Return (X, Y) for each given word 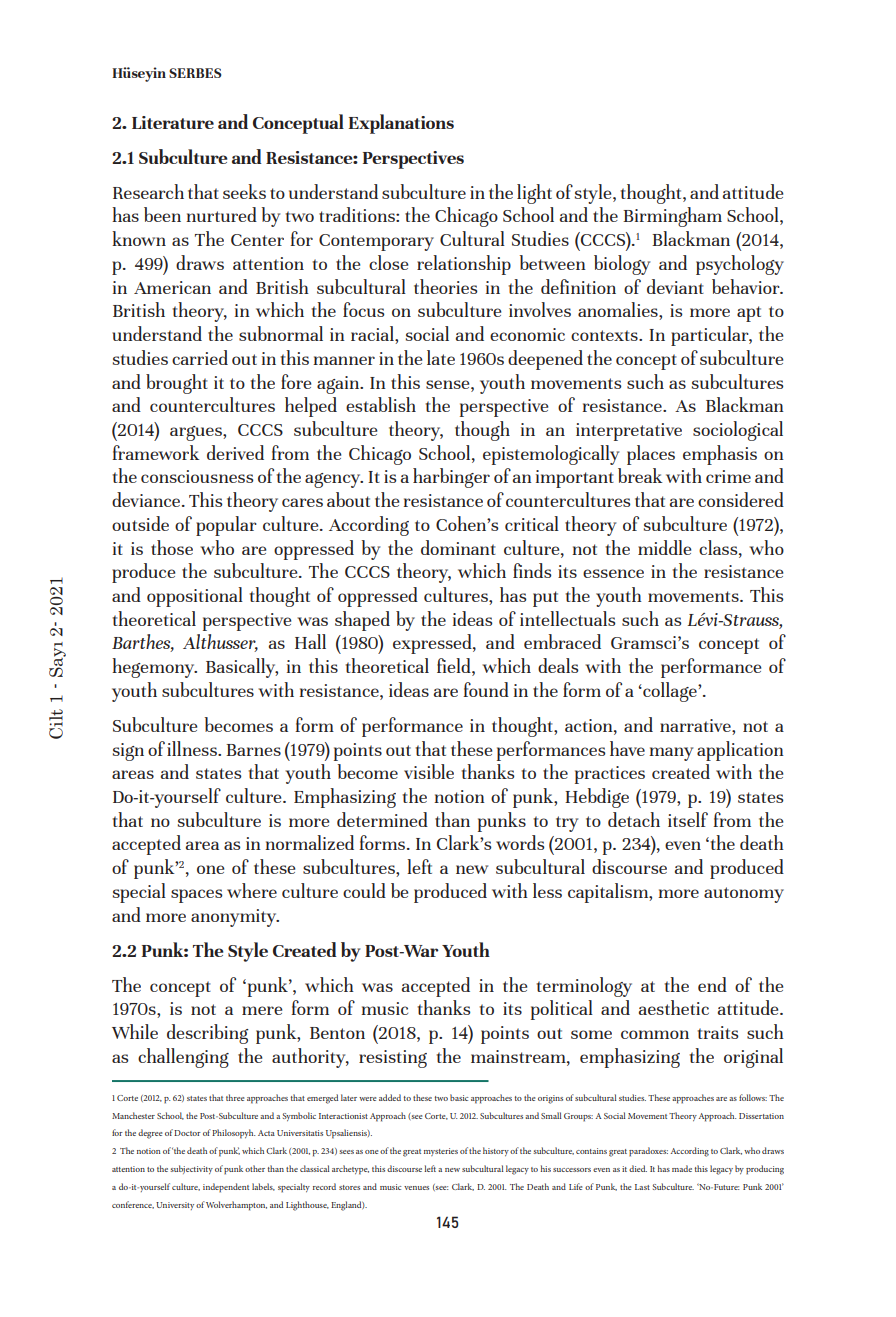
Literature (173, 122)
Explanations (401, 124)
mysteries (441, 1152)
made (682, 1168)
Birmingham (672, 217)
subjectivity (191, 1169)
